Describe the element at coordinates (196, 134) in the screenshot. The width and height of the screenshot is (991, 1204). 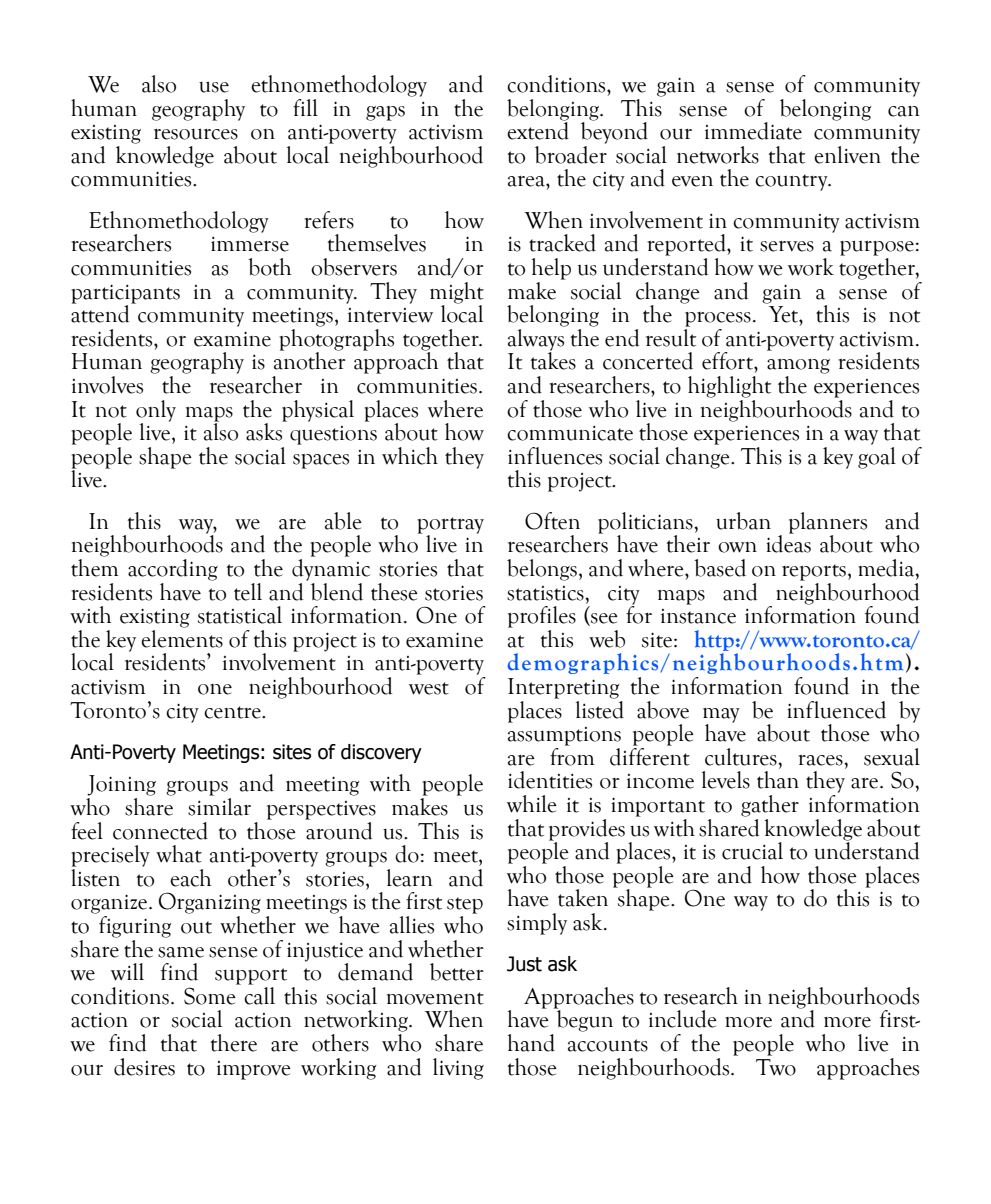
I see `resources` at that location.
